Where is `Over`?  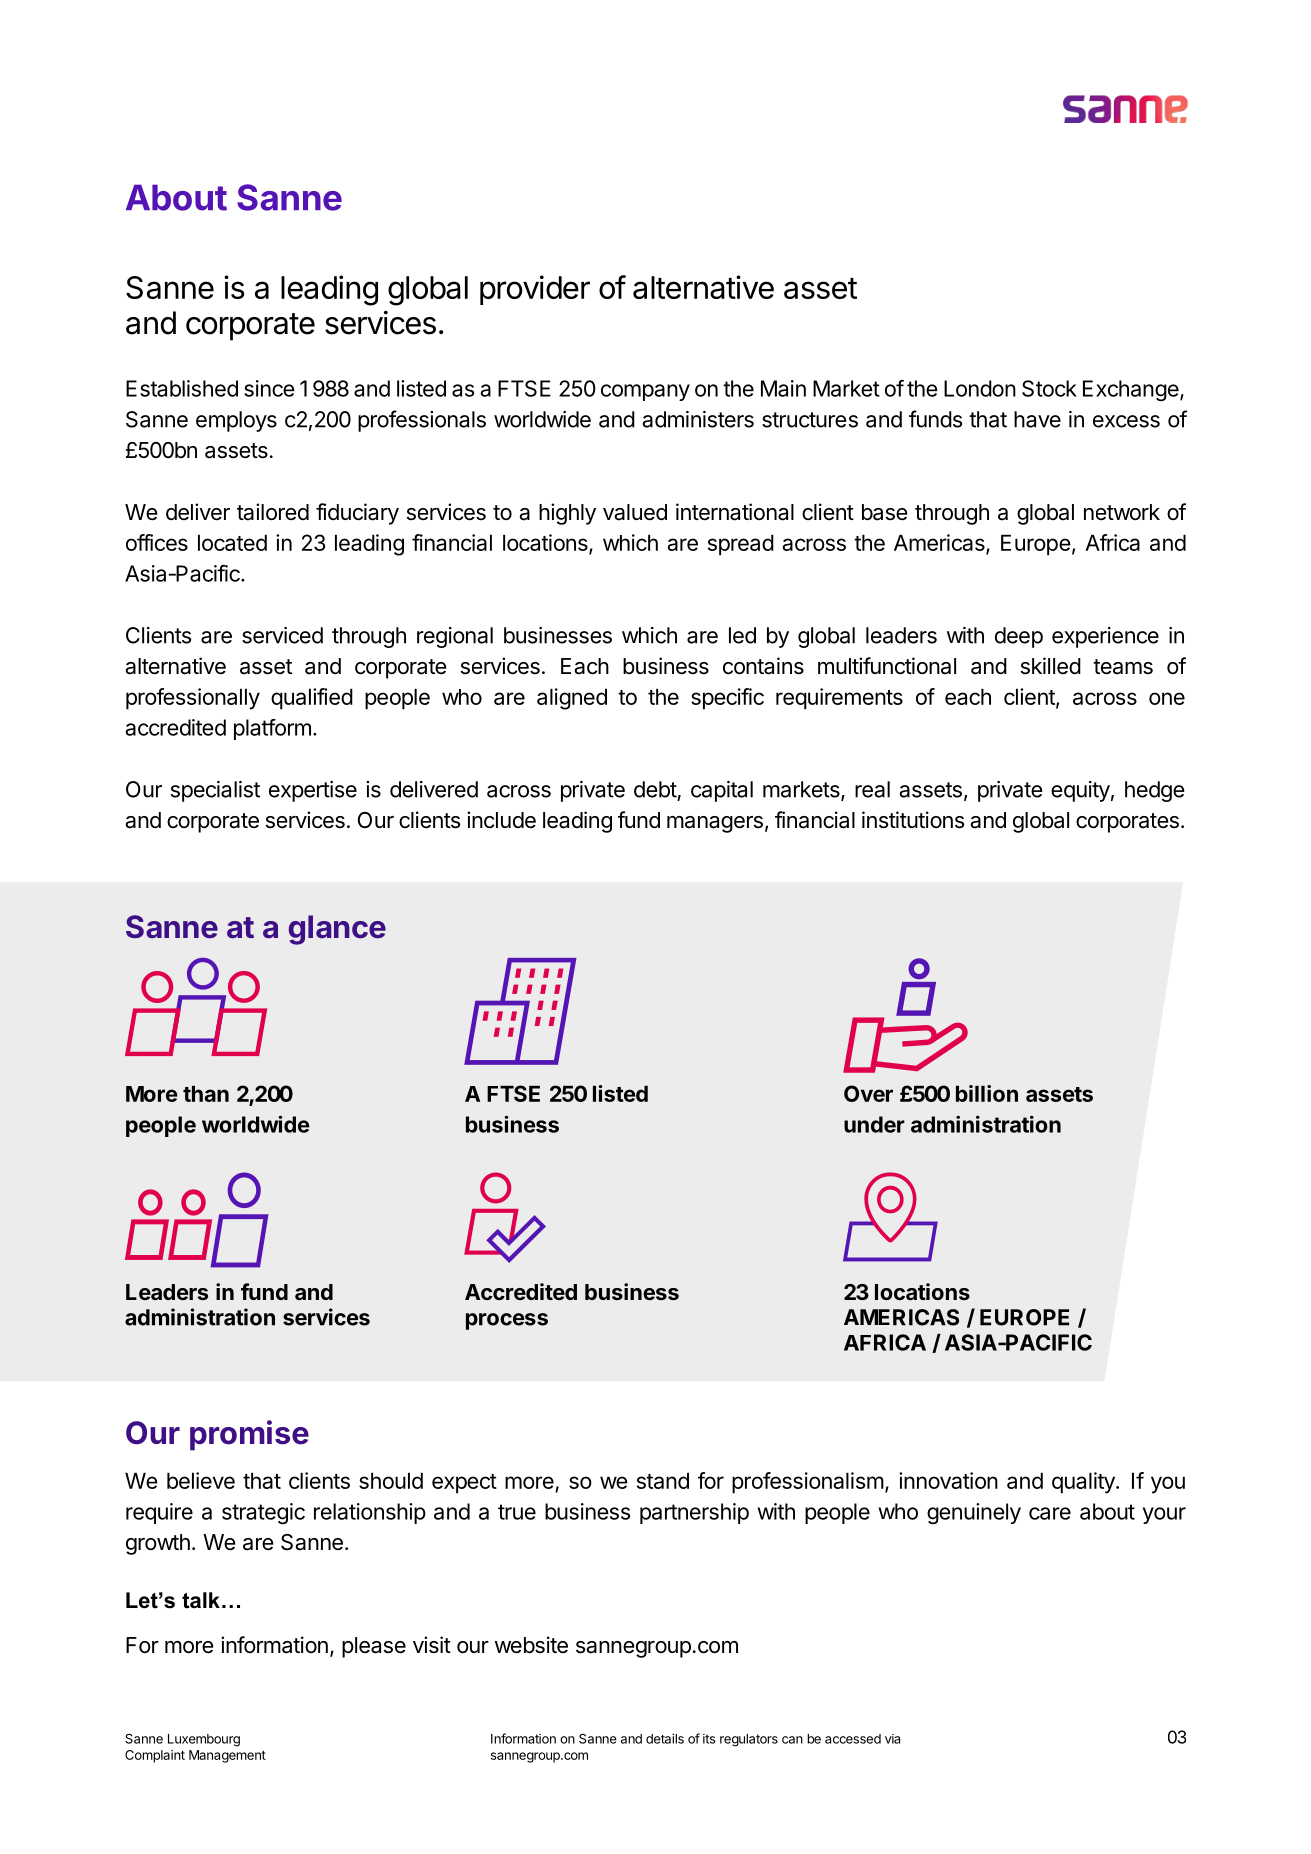 Over is located at coordinates (868, 1093).
